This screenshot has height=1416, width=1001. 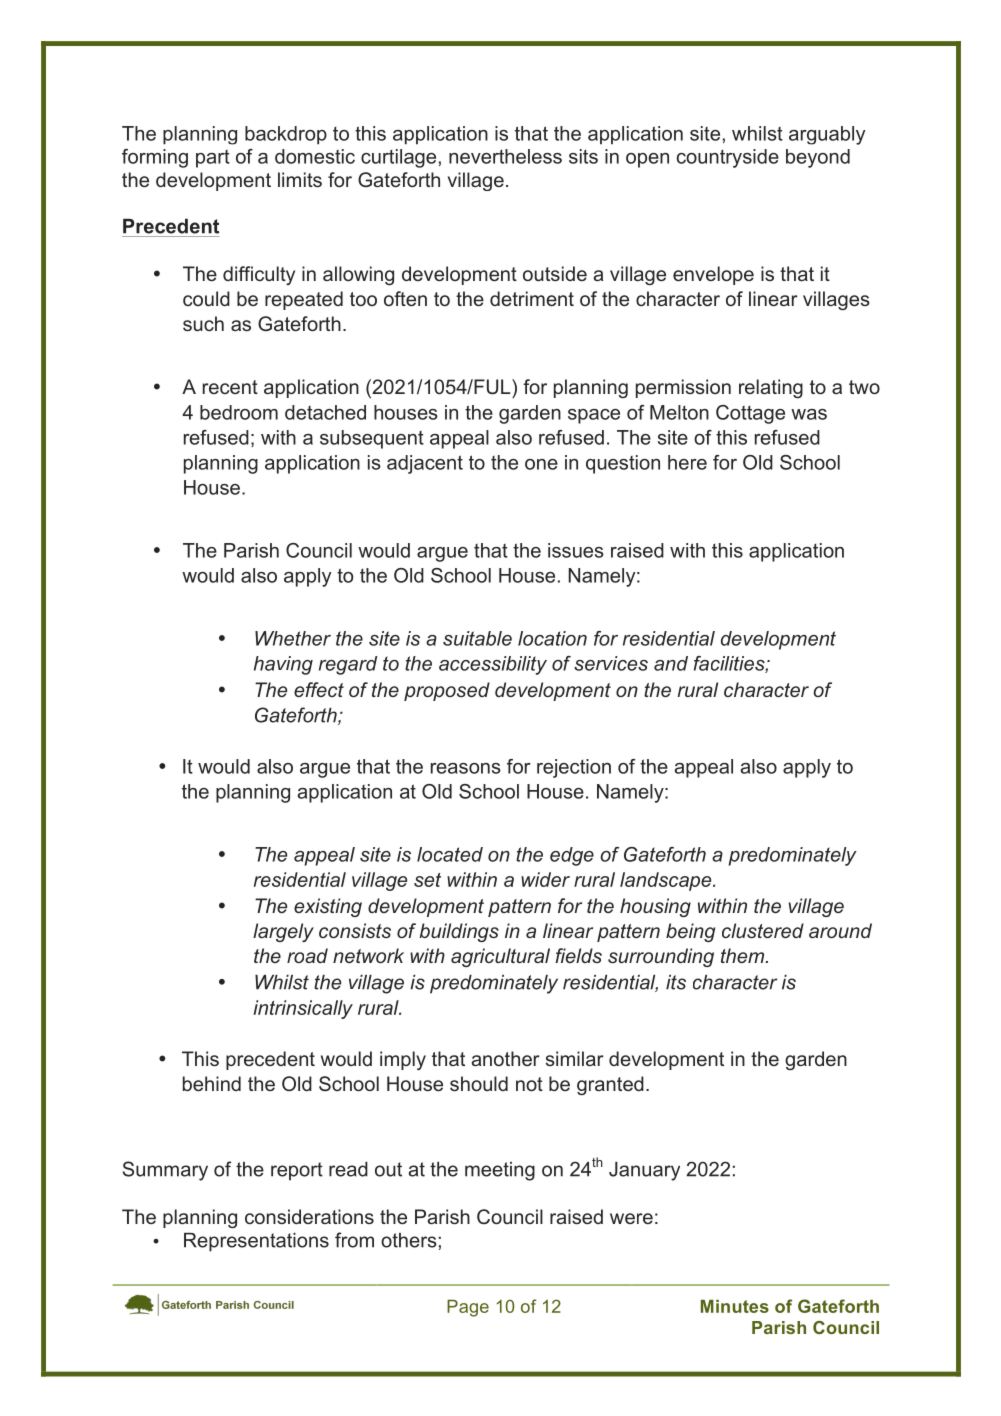 I want to click on Representations, so click(x=256, y=1242).
